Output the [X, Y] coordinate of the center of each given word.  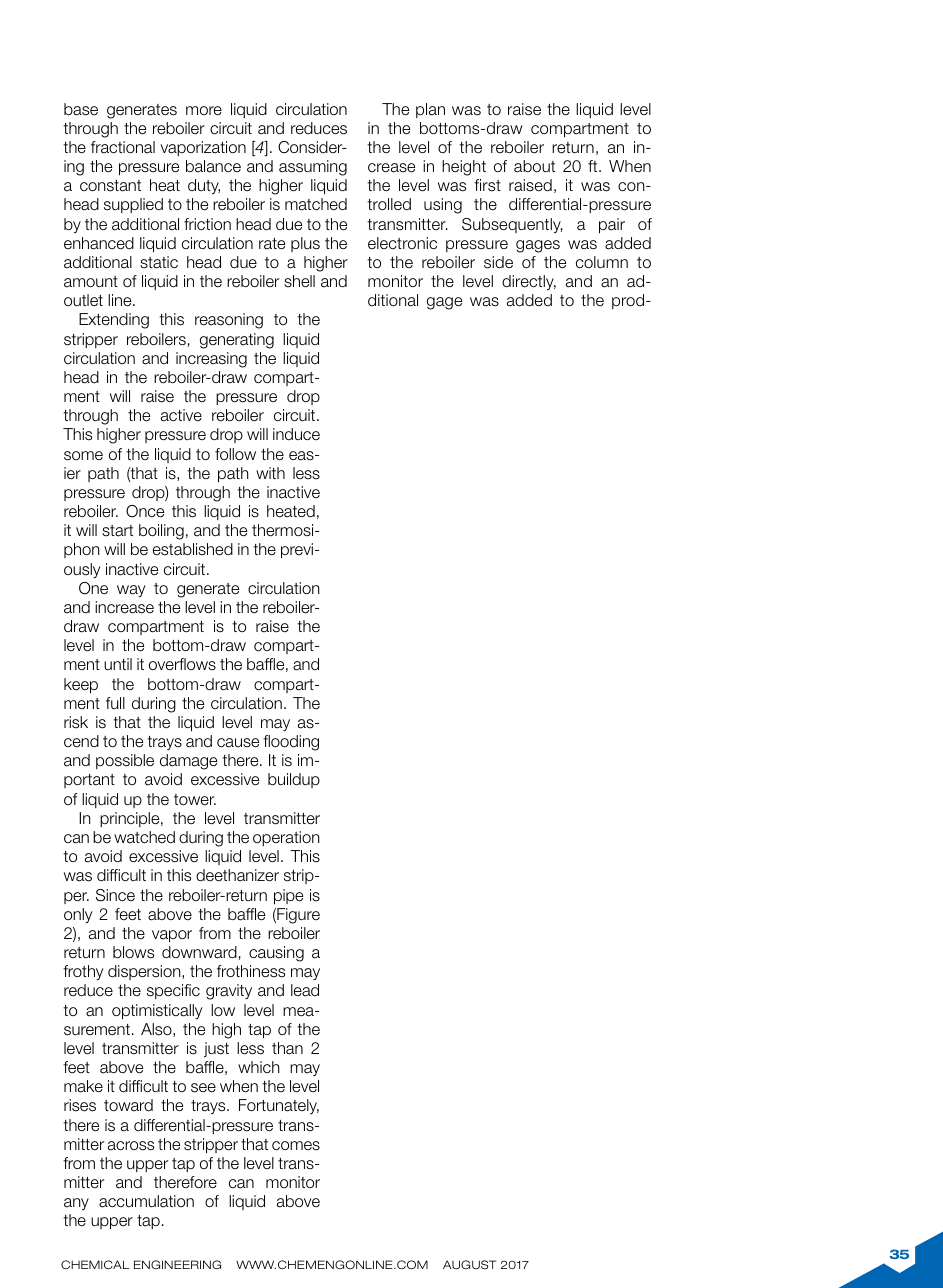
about [534, 166]
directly [529, 282]
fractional [123, 147]
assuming [313, 168]
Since [115, 895]
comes [296, 1146]
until [118, 664]
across [131, 1146]
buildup [294, 780]
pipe [288, 896]
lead [305, 990]
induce [296, 434]
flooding [291, 743]
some [83, 456]
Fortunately [279, 1106]
